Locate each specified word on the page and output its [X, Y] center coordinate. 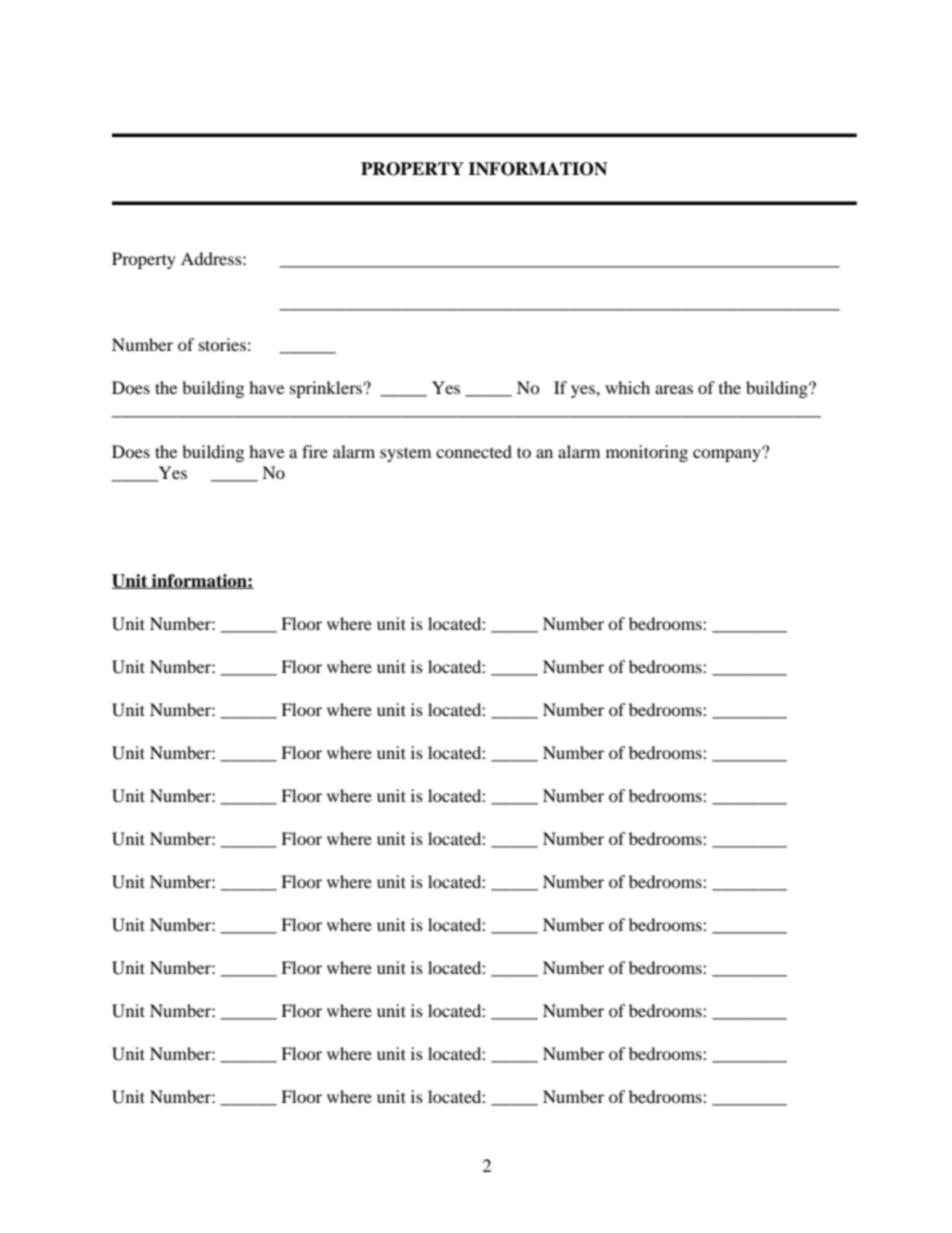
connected [474, 451]
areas [674, 389]
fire [315, 451]
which [627, 387]
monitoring [647, 453]
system [405, 454]
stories [222, 344]
